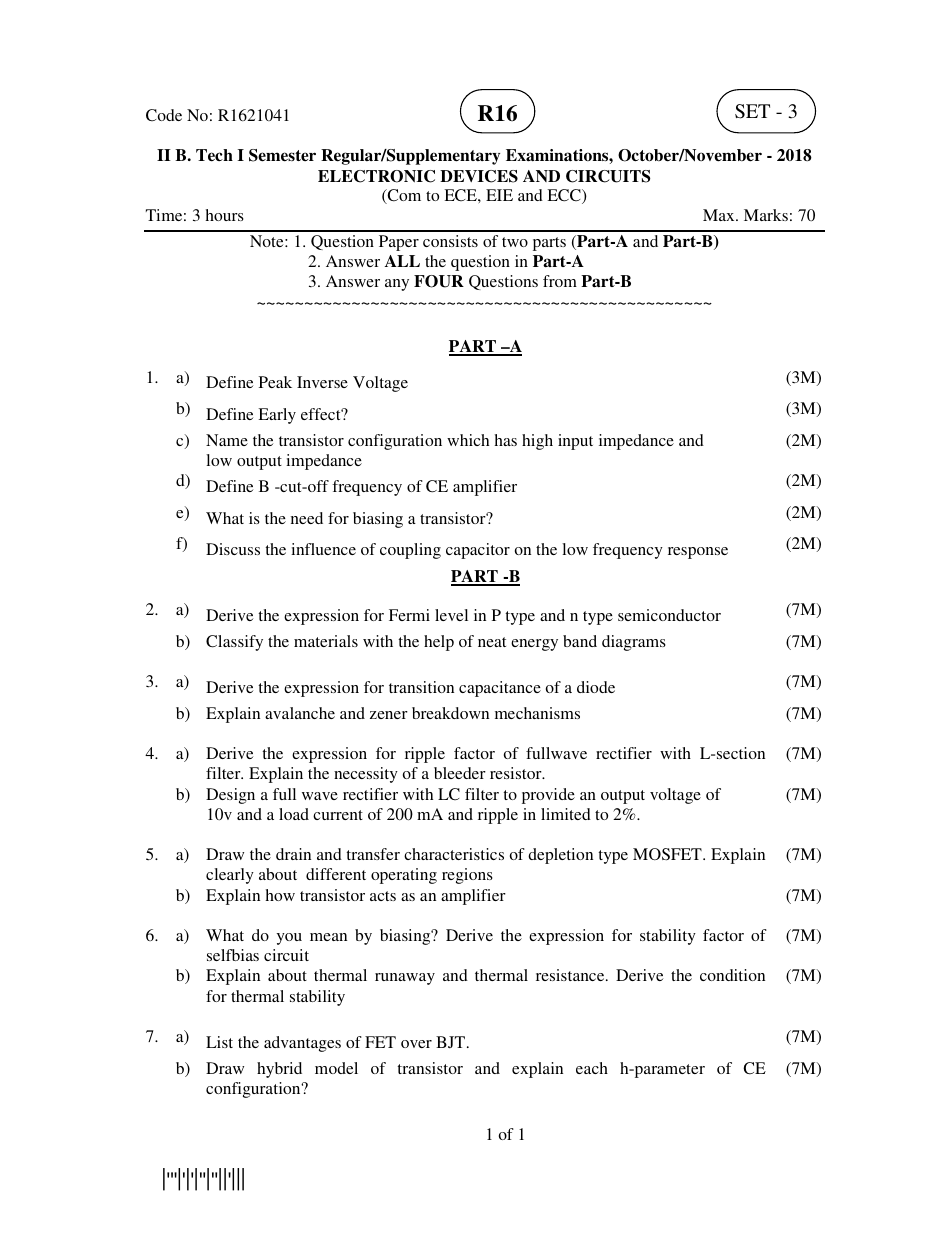 This page has height=1233, width=952. I want to click on MOSFET, so click(668, 854).
